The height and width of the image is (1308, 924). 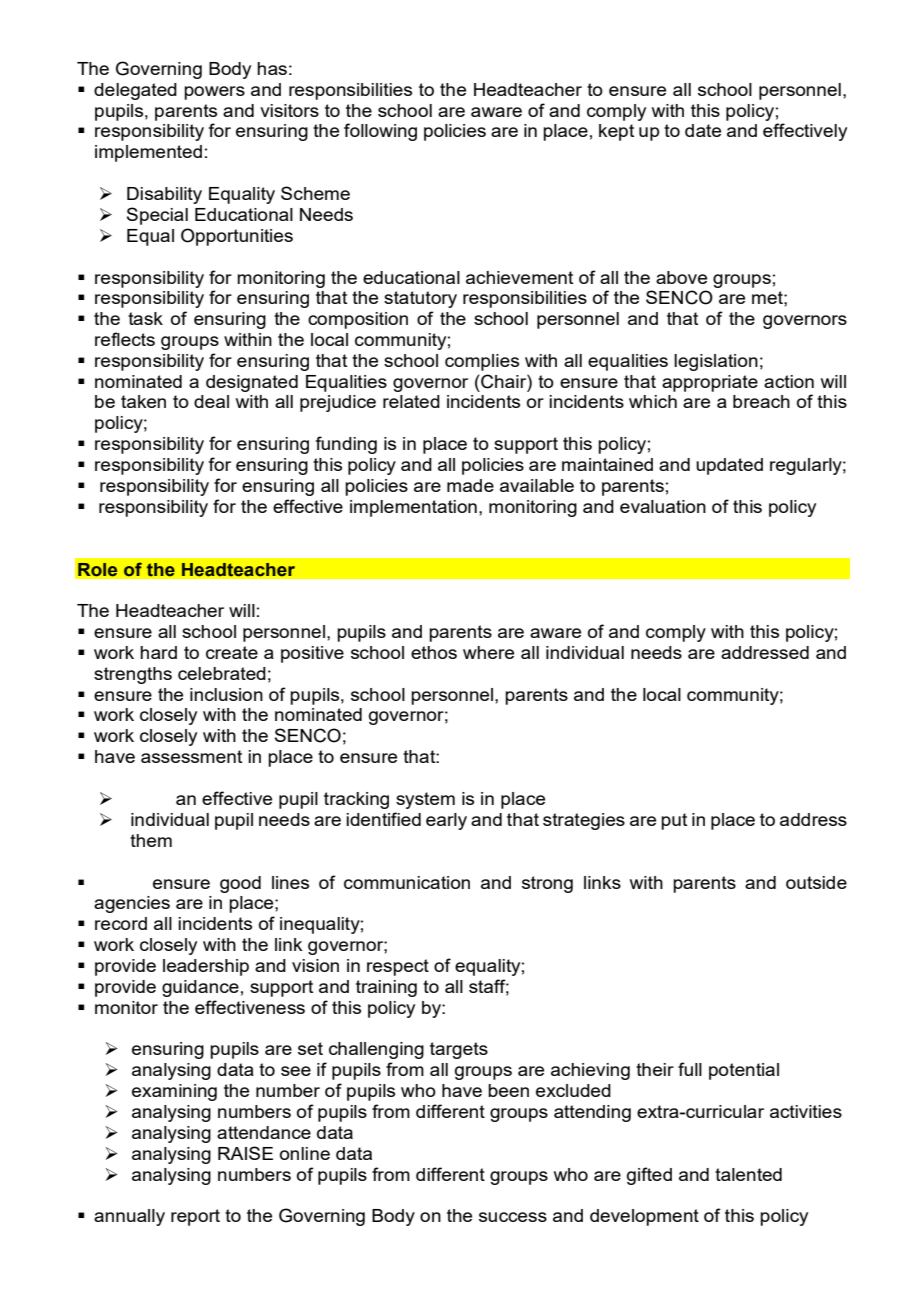 What do you see at coordinates (191, 756) in the image?
I see `assessment` at bounding box center [191, 756].
